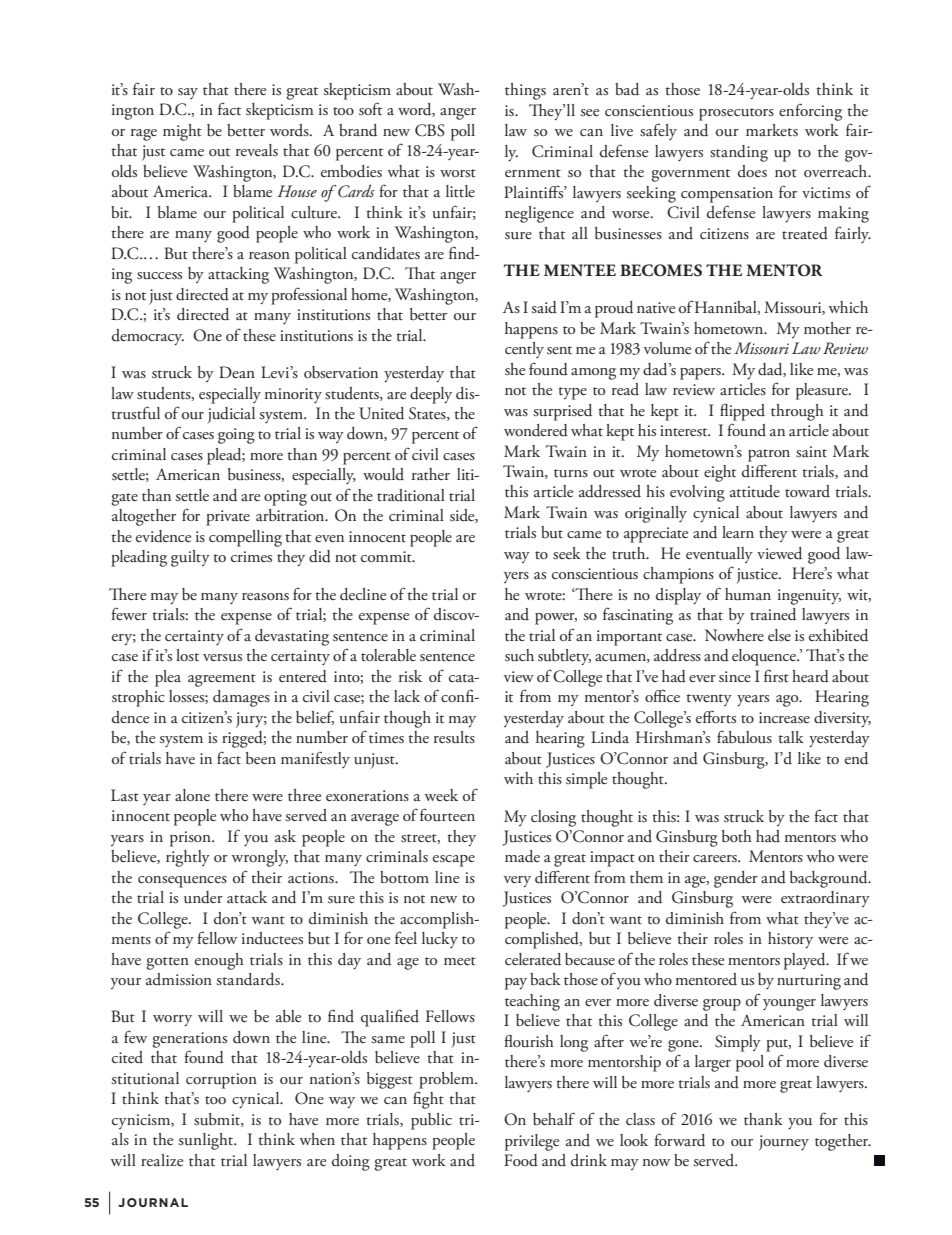 The height and width of the screenshot is (1235, 952). I want to click on might, so click(182, 132).
